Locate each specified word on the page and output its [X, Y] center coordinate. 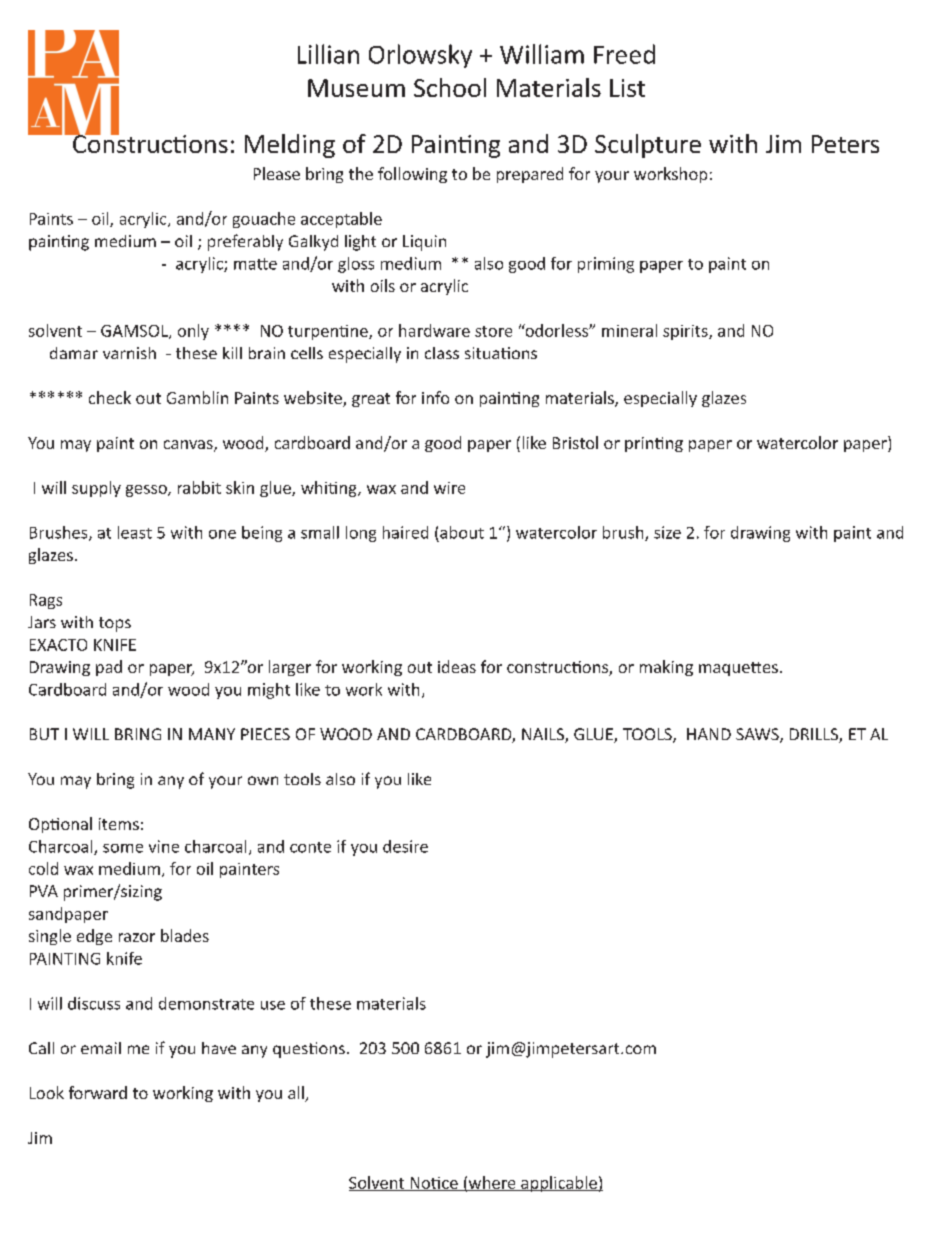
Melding [290, 146]
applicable [559, 1184]
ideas [457, 666]
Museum [356, 88]
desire [405, 846]
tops [115, 624]
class [442, 353]
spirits [686, 332]
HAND [709, 734]
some [123, 848]
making [666, 668]
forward [98, 1092]
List [627, 88]
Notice [434, 1184]
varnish [129, 353]
